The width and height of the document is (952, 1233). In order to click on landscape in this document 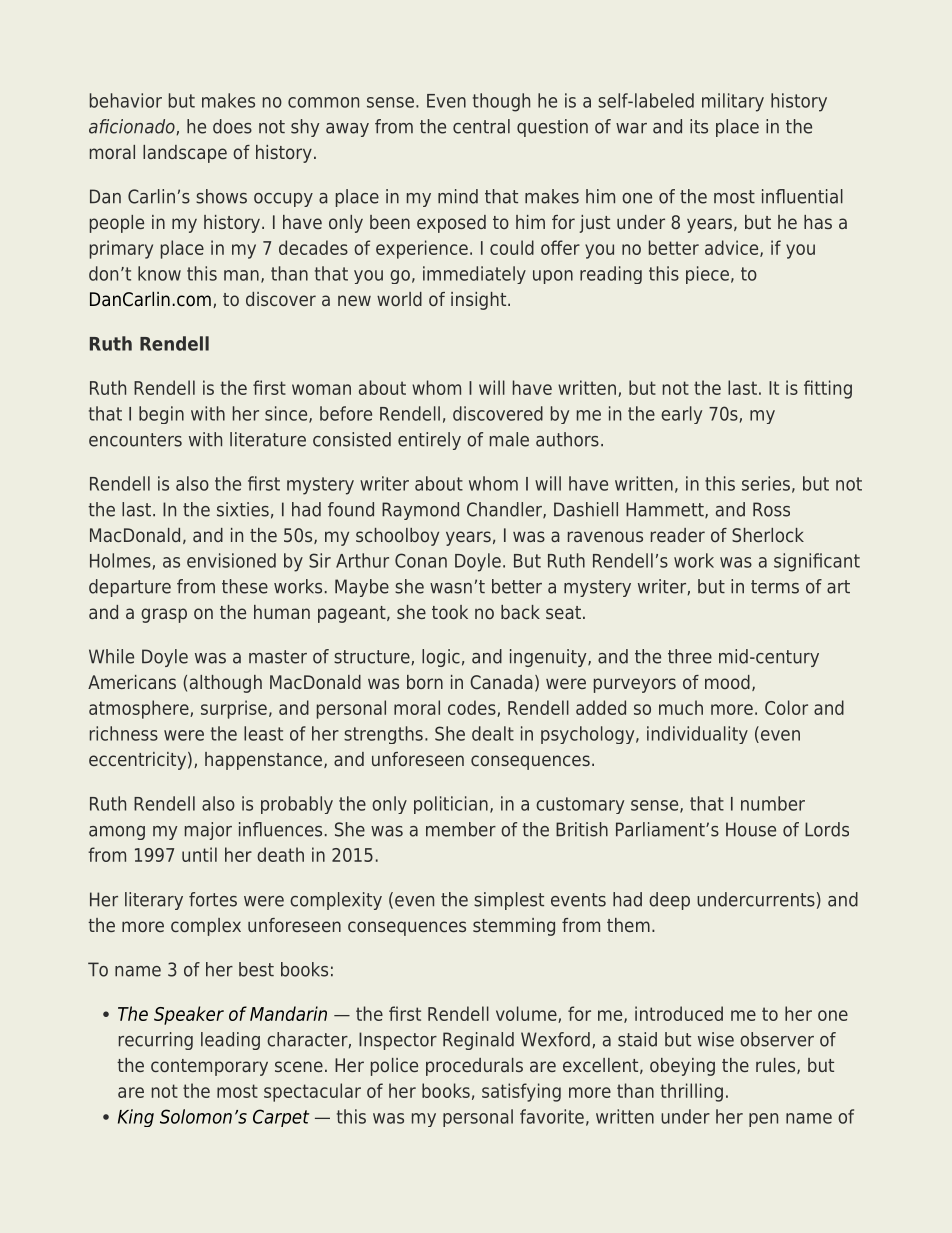, I will do `click(185, 154)`.
